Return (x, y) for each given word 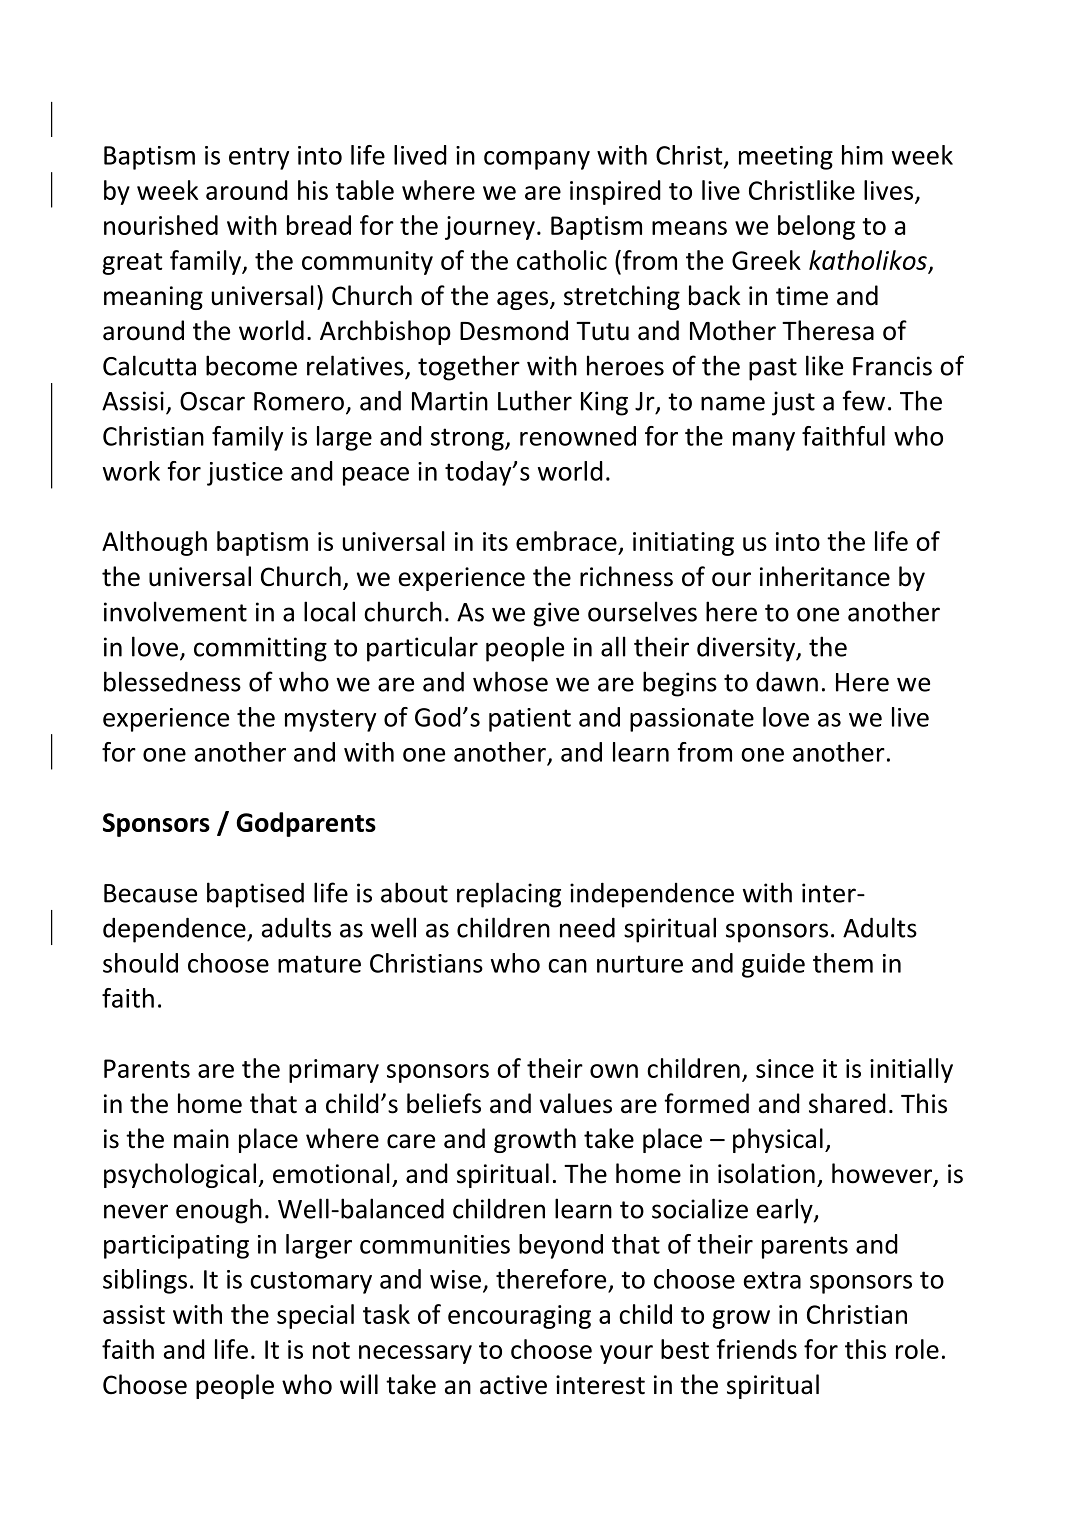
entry (259, 158)
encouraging (519, 1317)
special (315, 1316)
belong (816, 227)
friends (756, 1349)
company (537, 160)
